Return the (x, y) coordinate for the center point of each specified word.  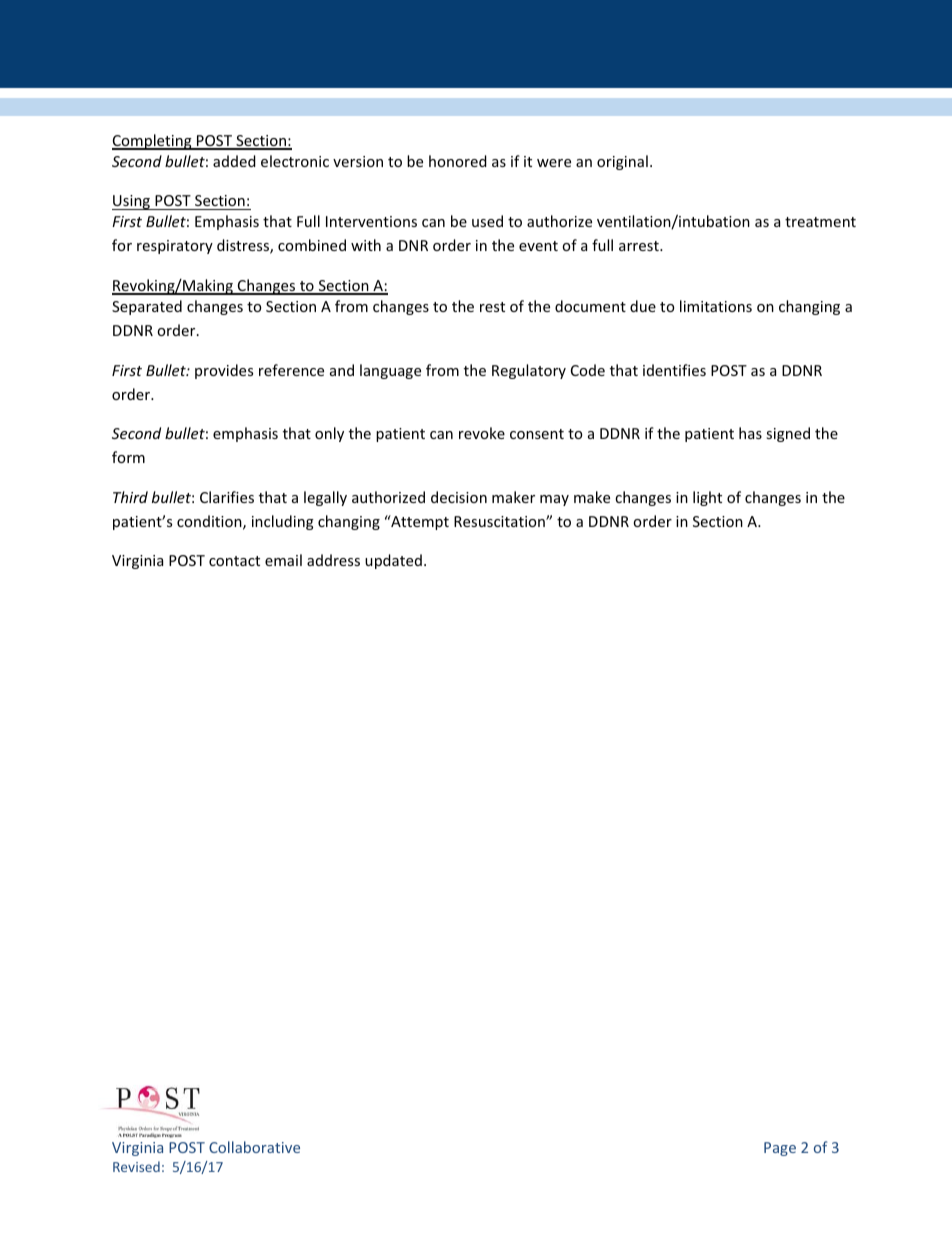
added (234, 161)
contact (234, 561)
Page (780, 1149)
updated (393, 561)
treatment (820, 222)
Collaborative (254, 1147)
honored (458, 161)
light (707, 498)
